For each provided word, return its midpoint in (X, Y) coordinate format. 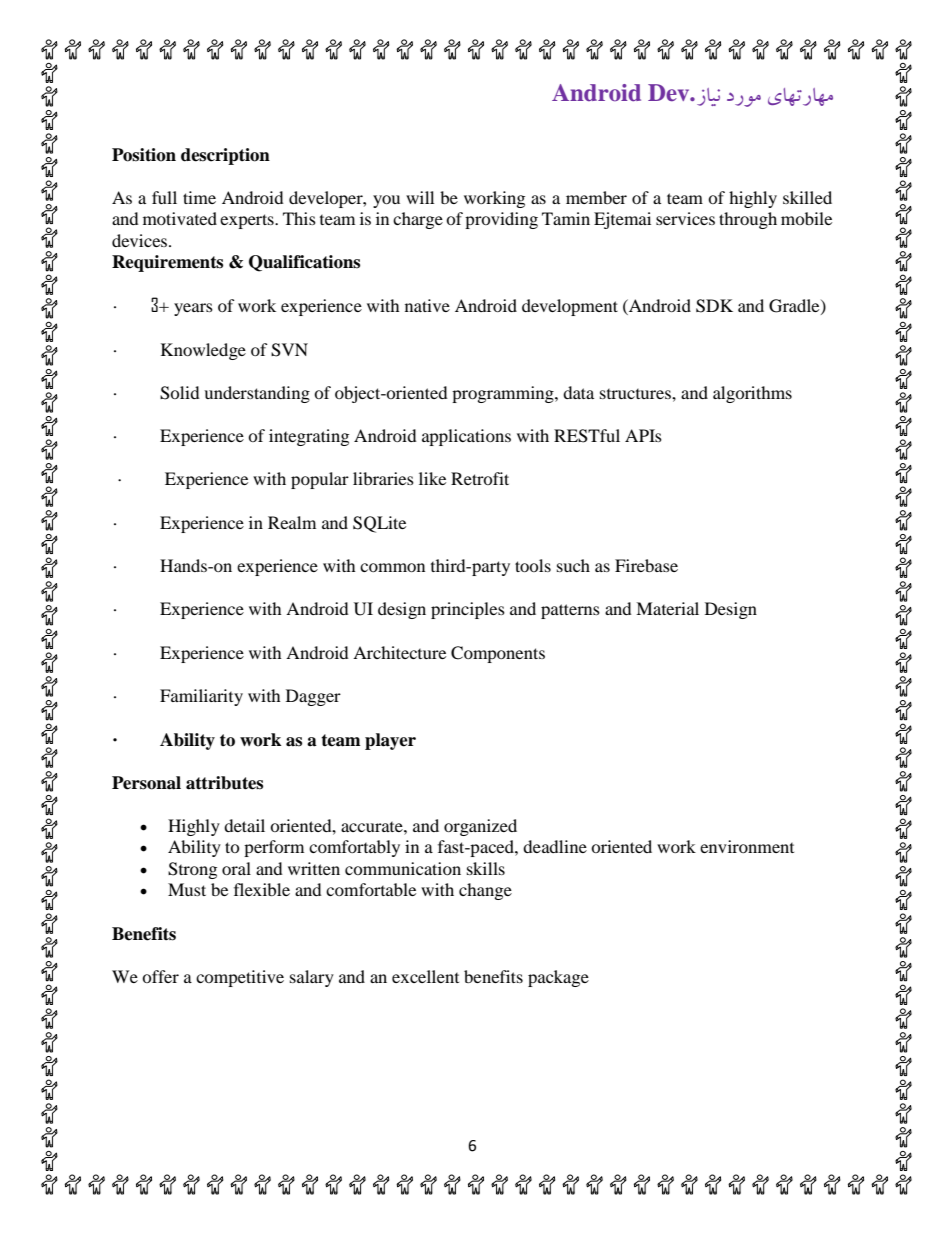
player (390, 741)
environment (747, 846)
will (420, 197)
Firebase (646, 565)
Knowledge (203, 351)
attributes (224, 783)
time (199, 197)
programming (504, 394)
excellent (425, 976)
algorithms (752, 394)
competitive (240, 978)
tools (533, 565)
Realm (292, 522)
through (748, 220)
